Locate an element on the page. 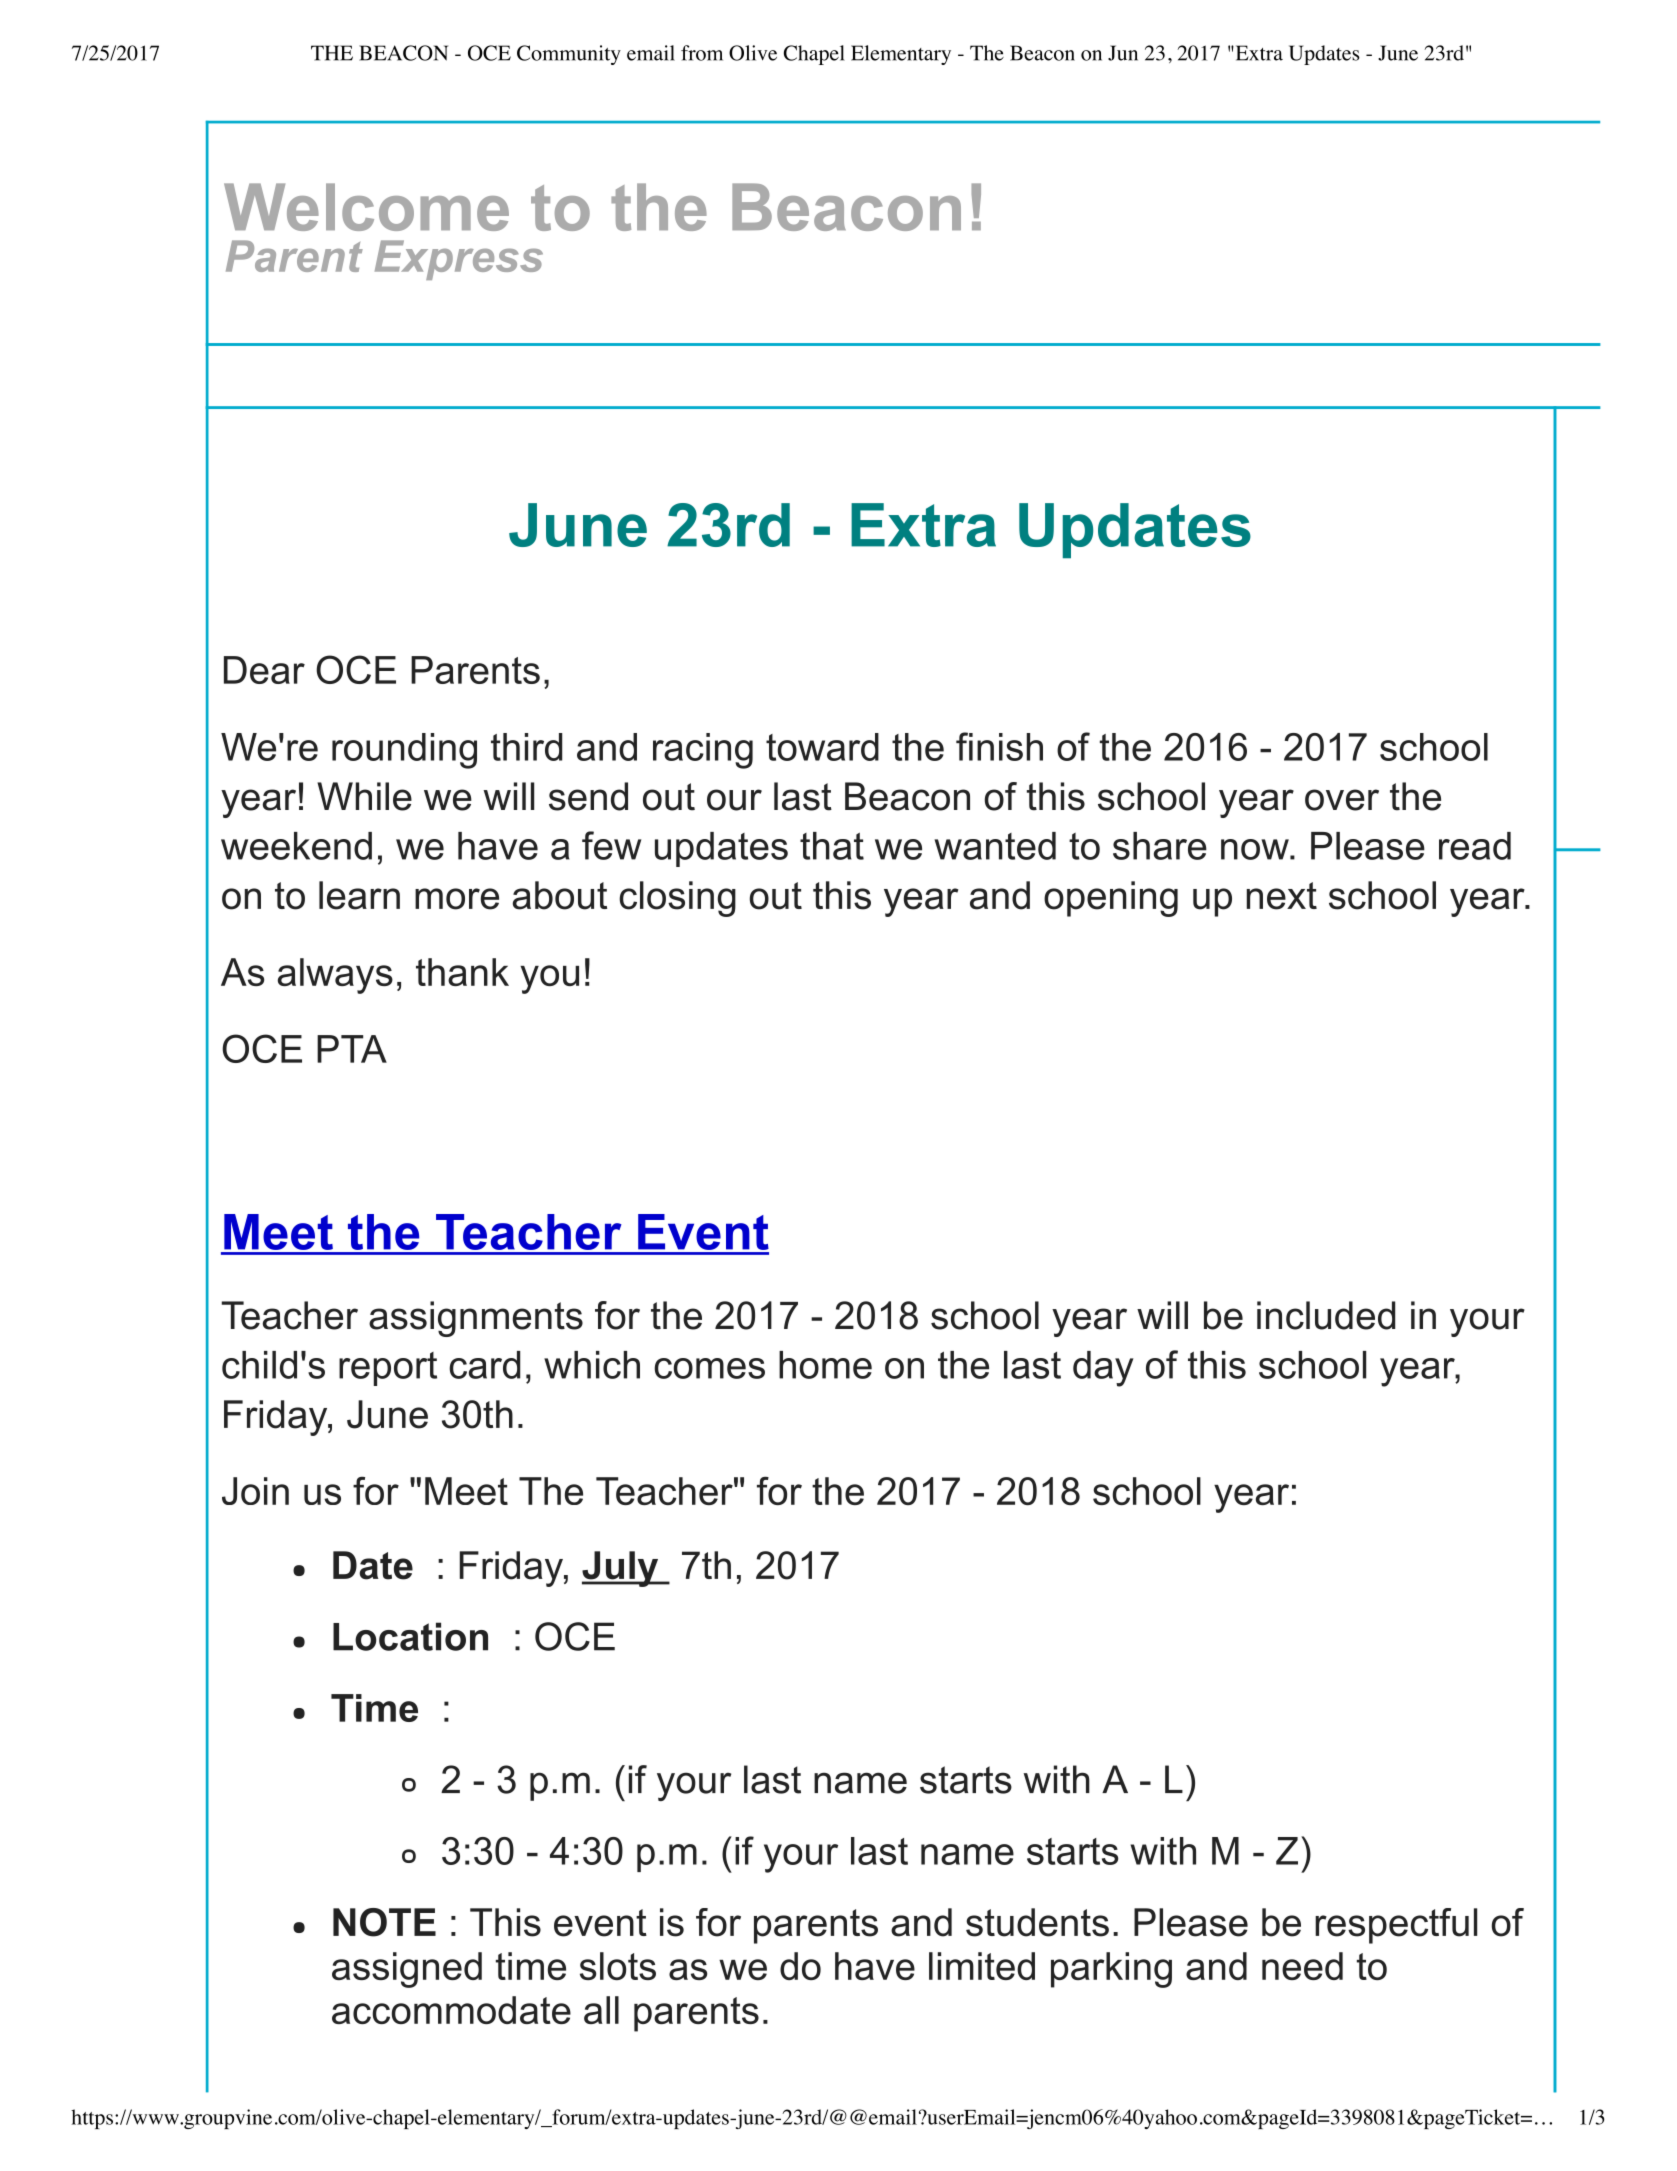 The image size is (1677, 2171). next is located at coordinates (1282, 896).
